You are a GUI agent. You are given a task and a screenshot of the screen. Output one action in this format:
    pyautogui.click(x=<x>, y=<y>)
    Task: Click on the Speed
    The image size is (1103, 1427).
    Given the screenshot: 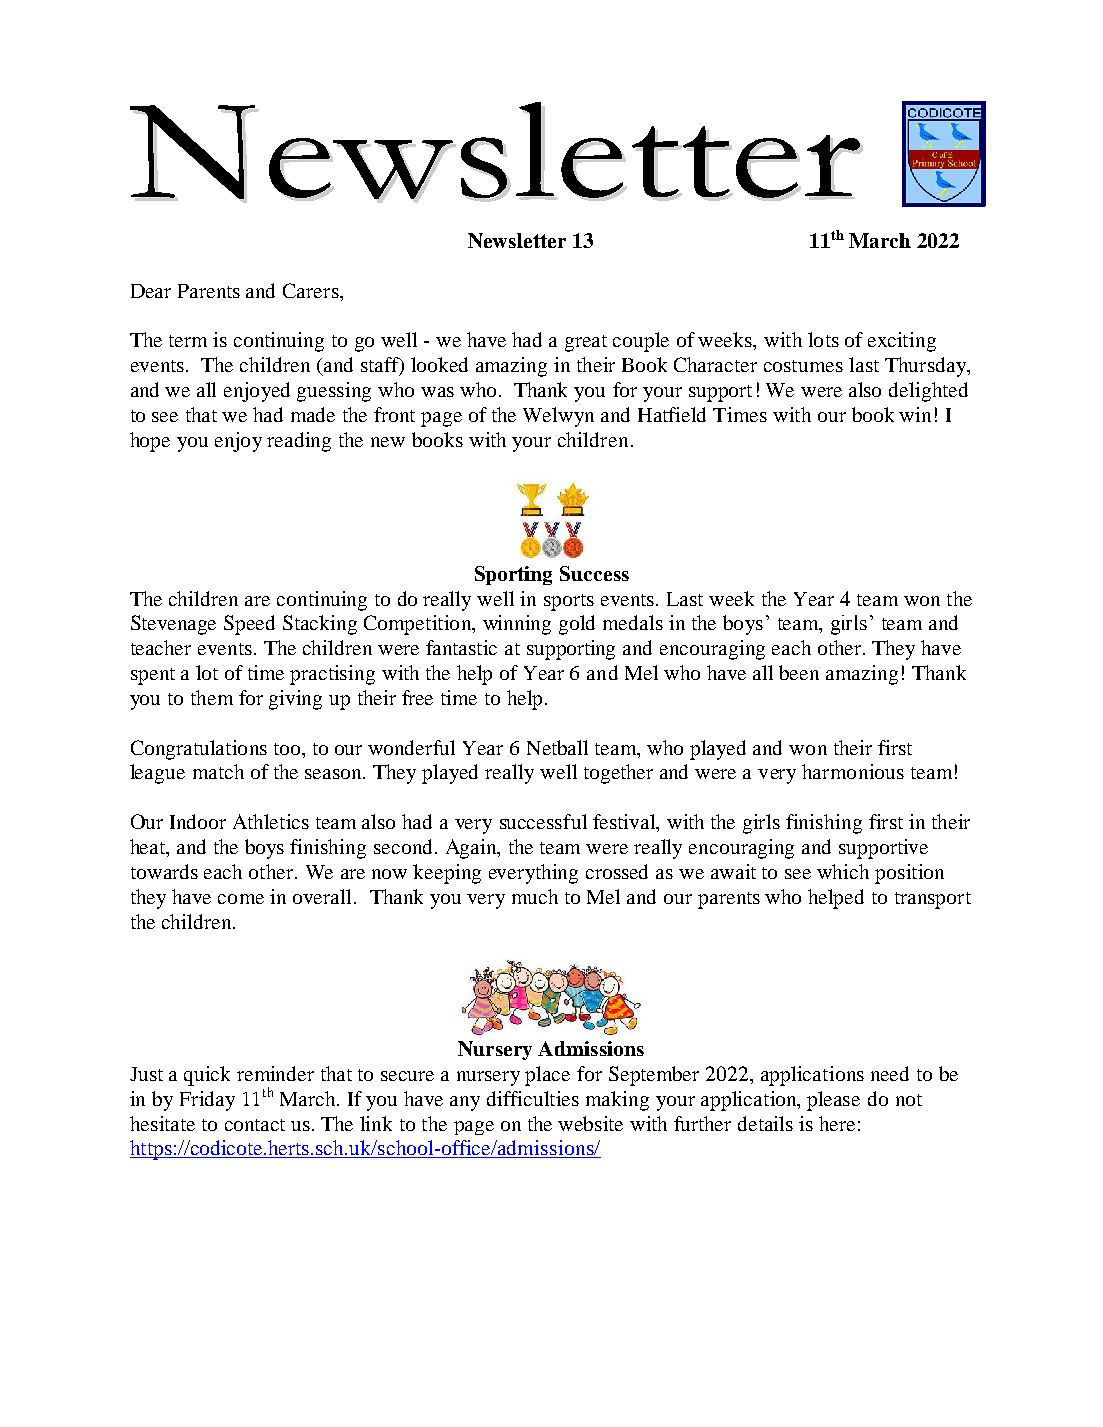 What is the action you would take?
    pyautogui.click(x=249, y=625)
